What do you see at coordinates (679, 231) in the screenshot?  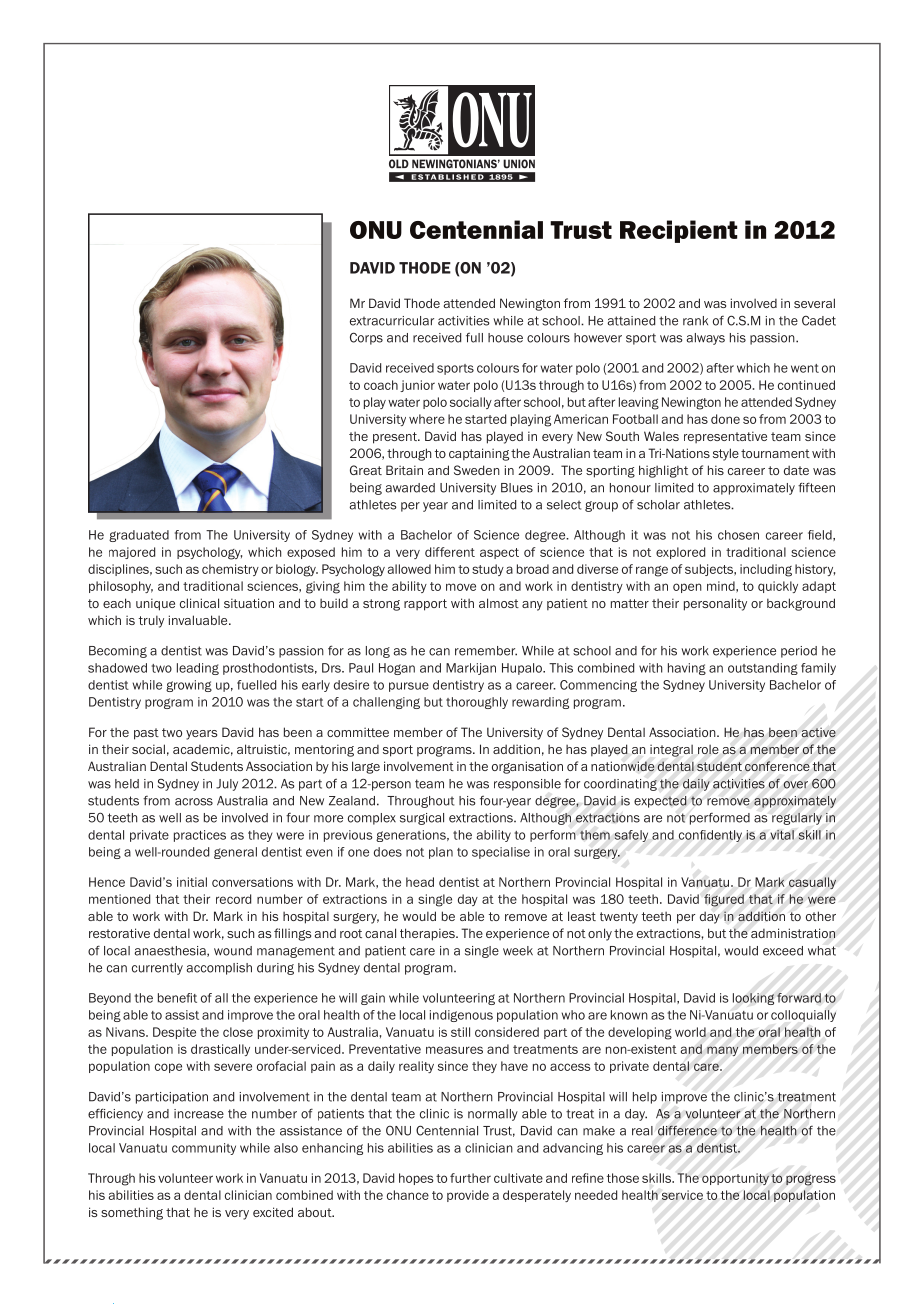 I see `Recipient` at bounding box center [679, 231].
